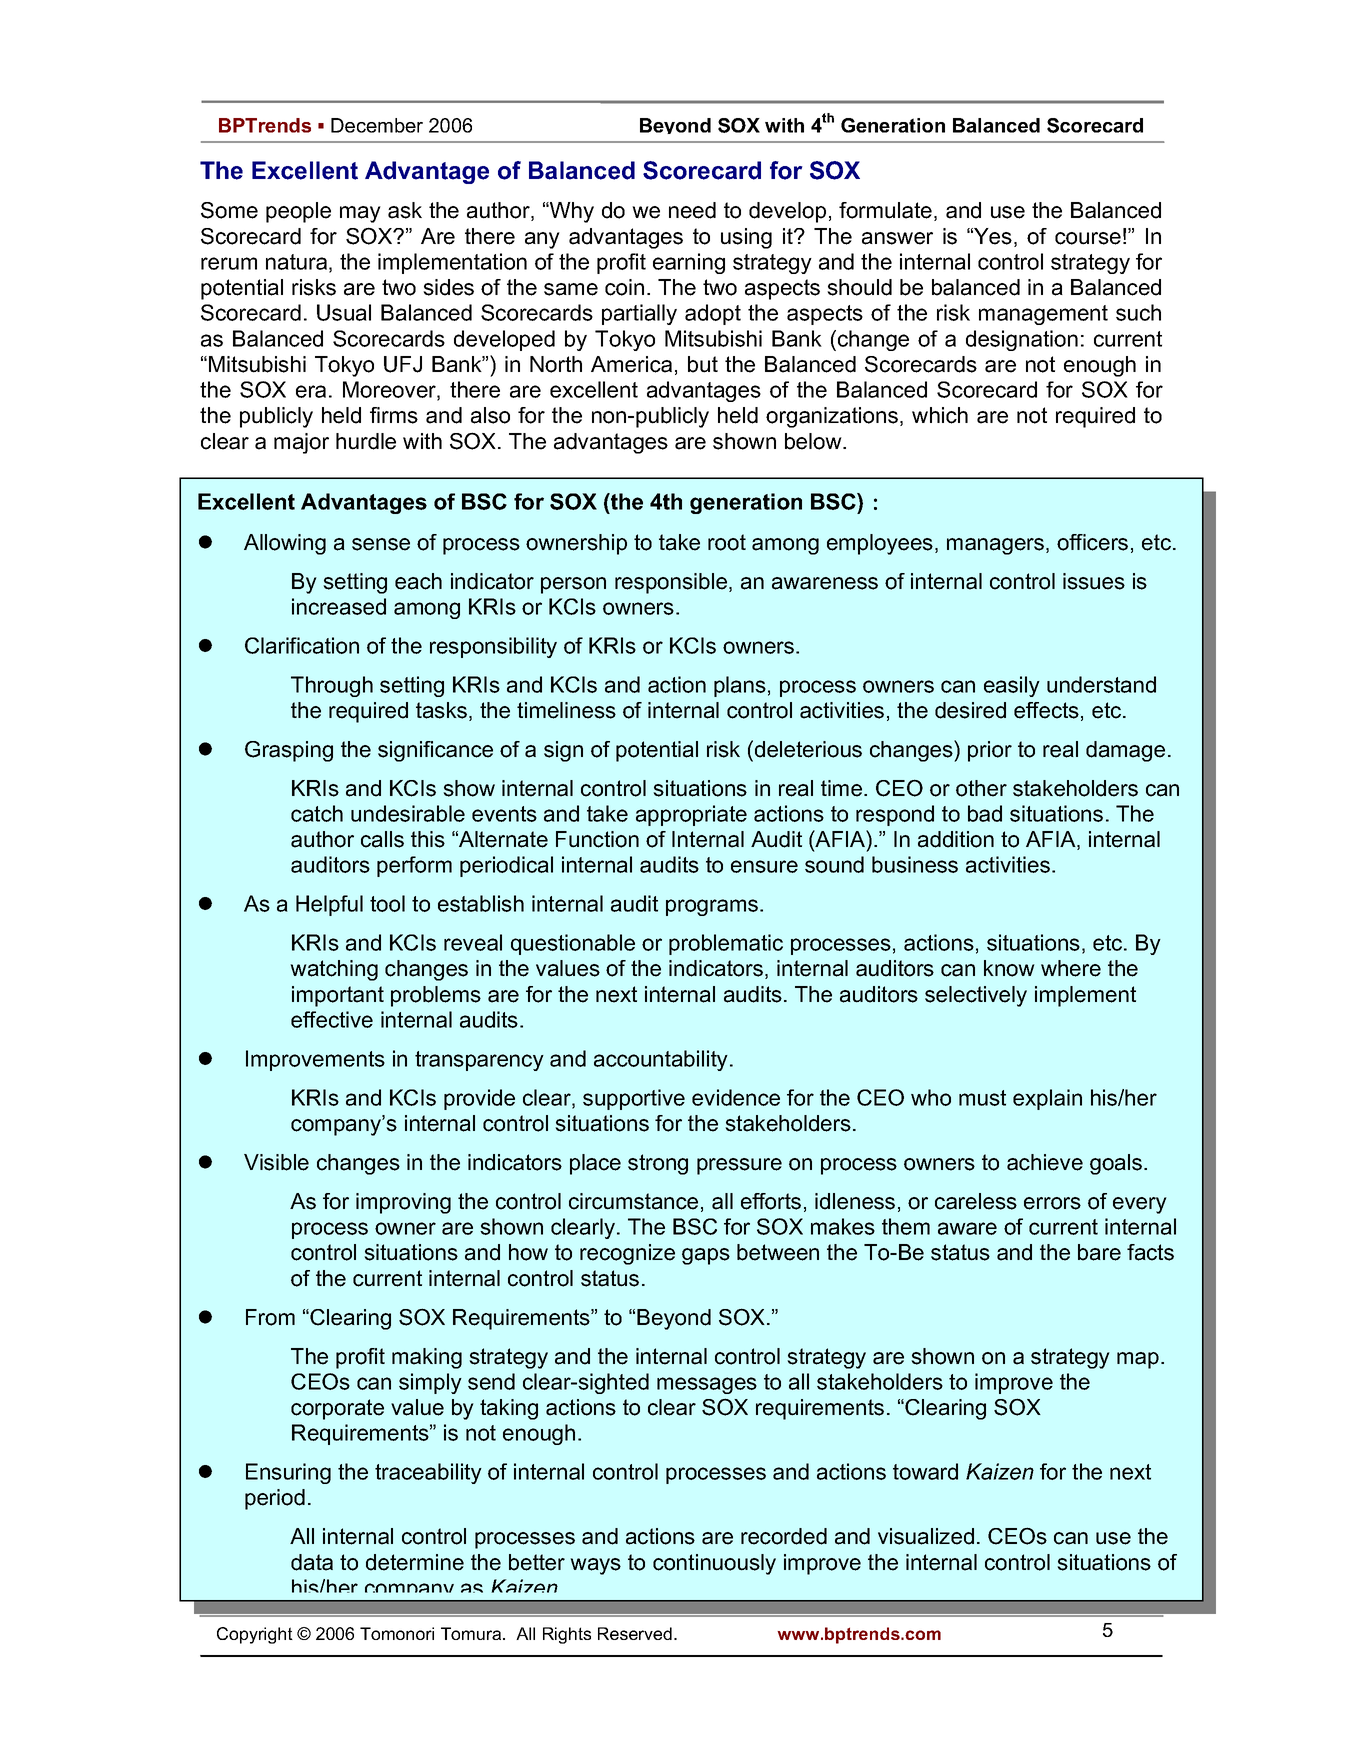 The height and width of the screenshot is (1764, 1363). I want to click on need, so click(692, 210).
